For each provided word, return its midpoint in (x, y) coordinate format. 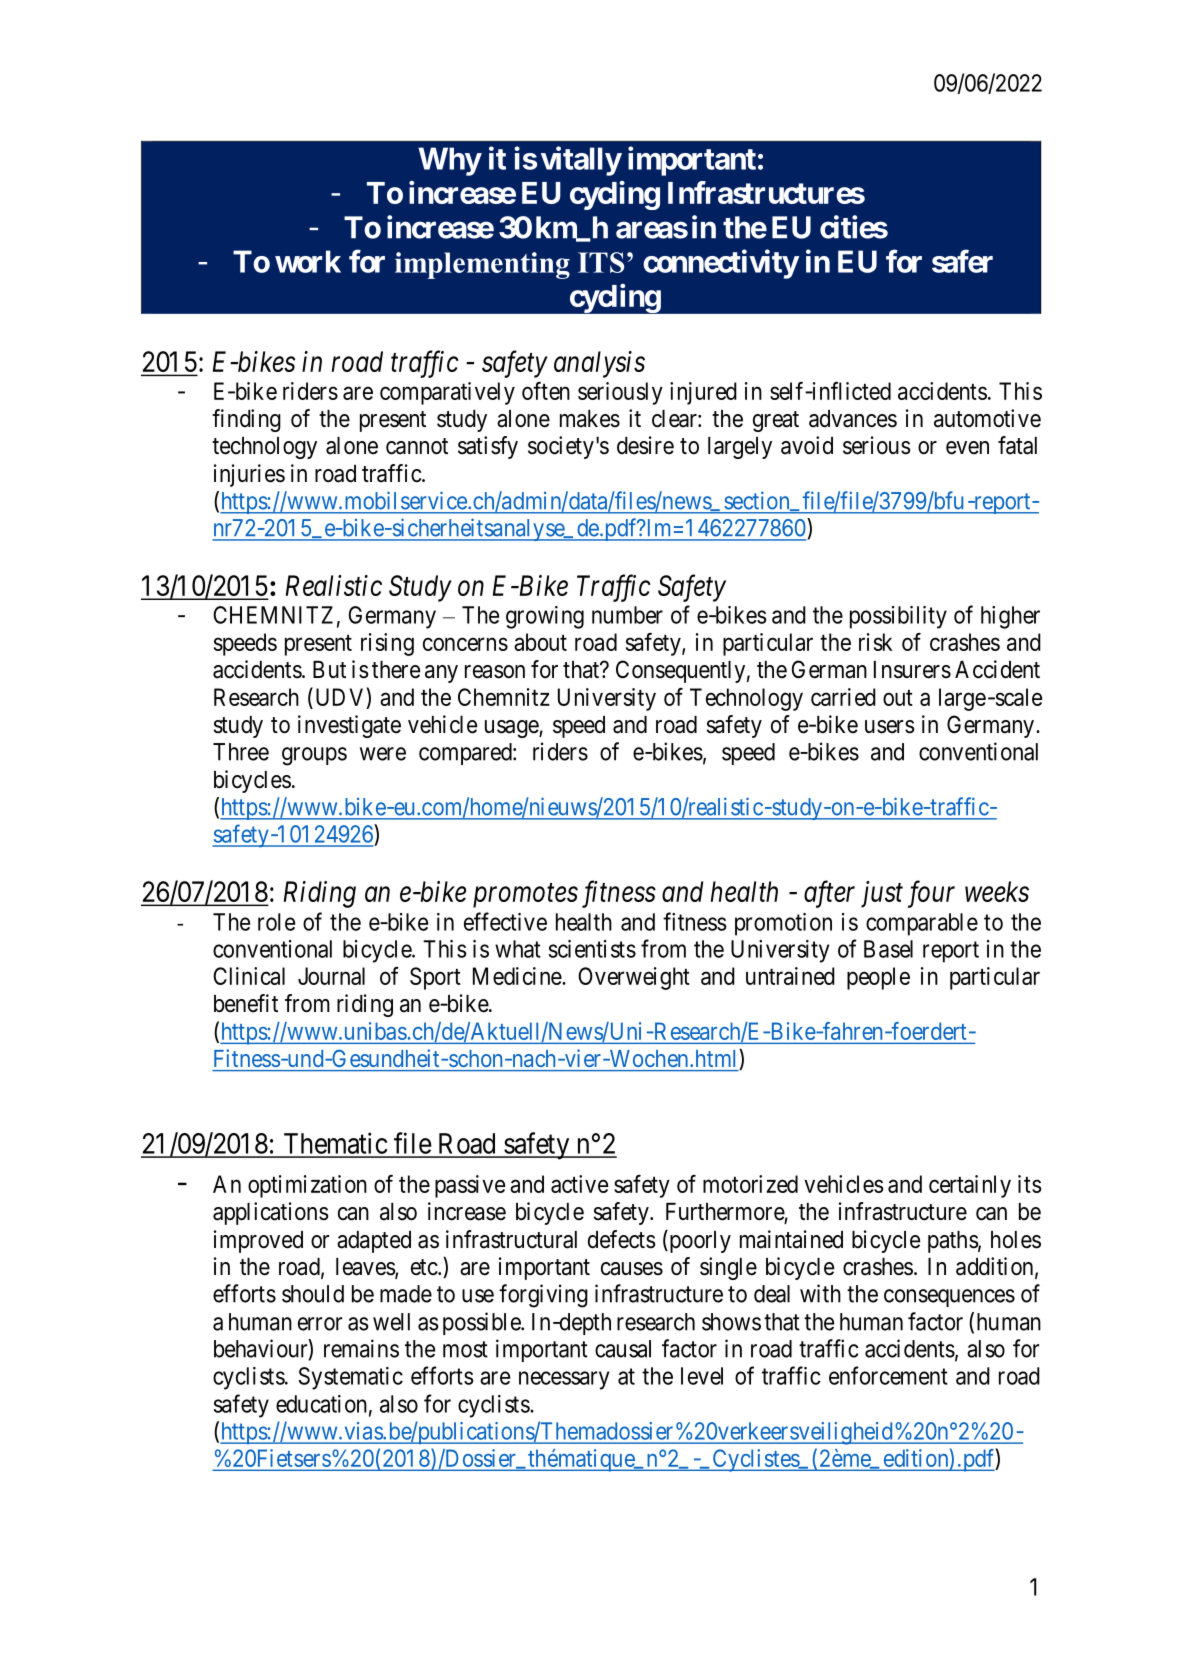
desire (645, 445)
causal (623, 1349)
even (967, 448)
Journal (331, 976)
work (308, 261)
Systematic (350, 1378)
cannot (417, 446)
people (878, 978)
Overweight (634, 978)
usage (512, 729)
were (383, 754)
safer (962, 261)
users (890, 727)
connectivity (721, 264)
